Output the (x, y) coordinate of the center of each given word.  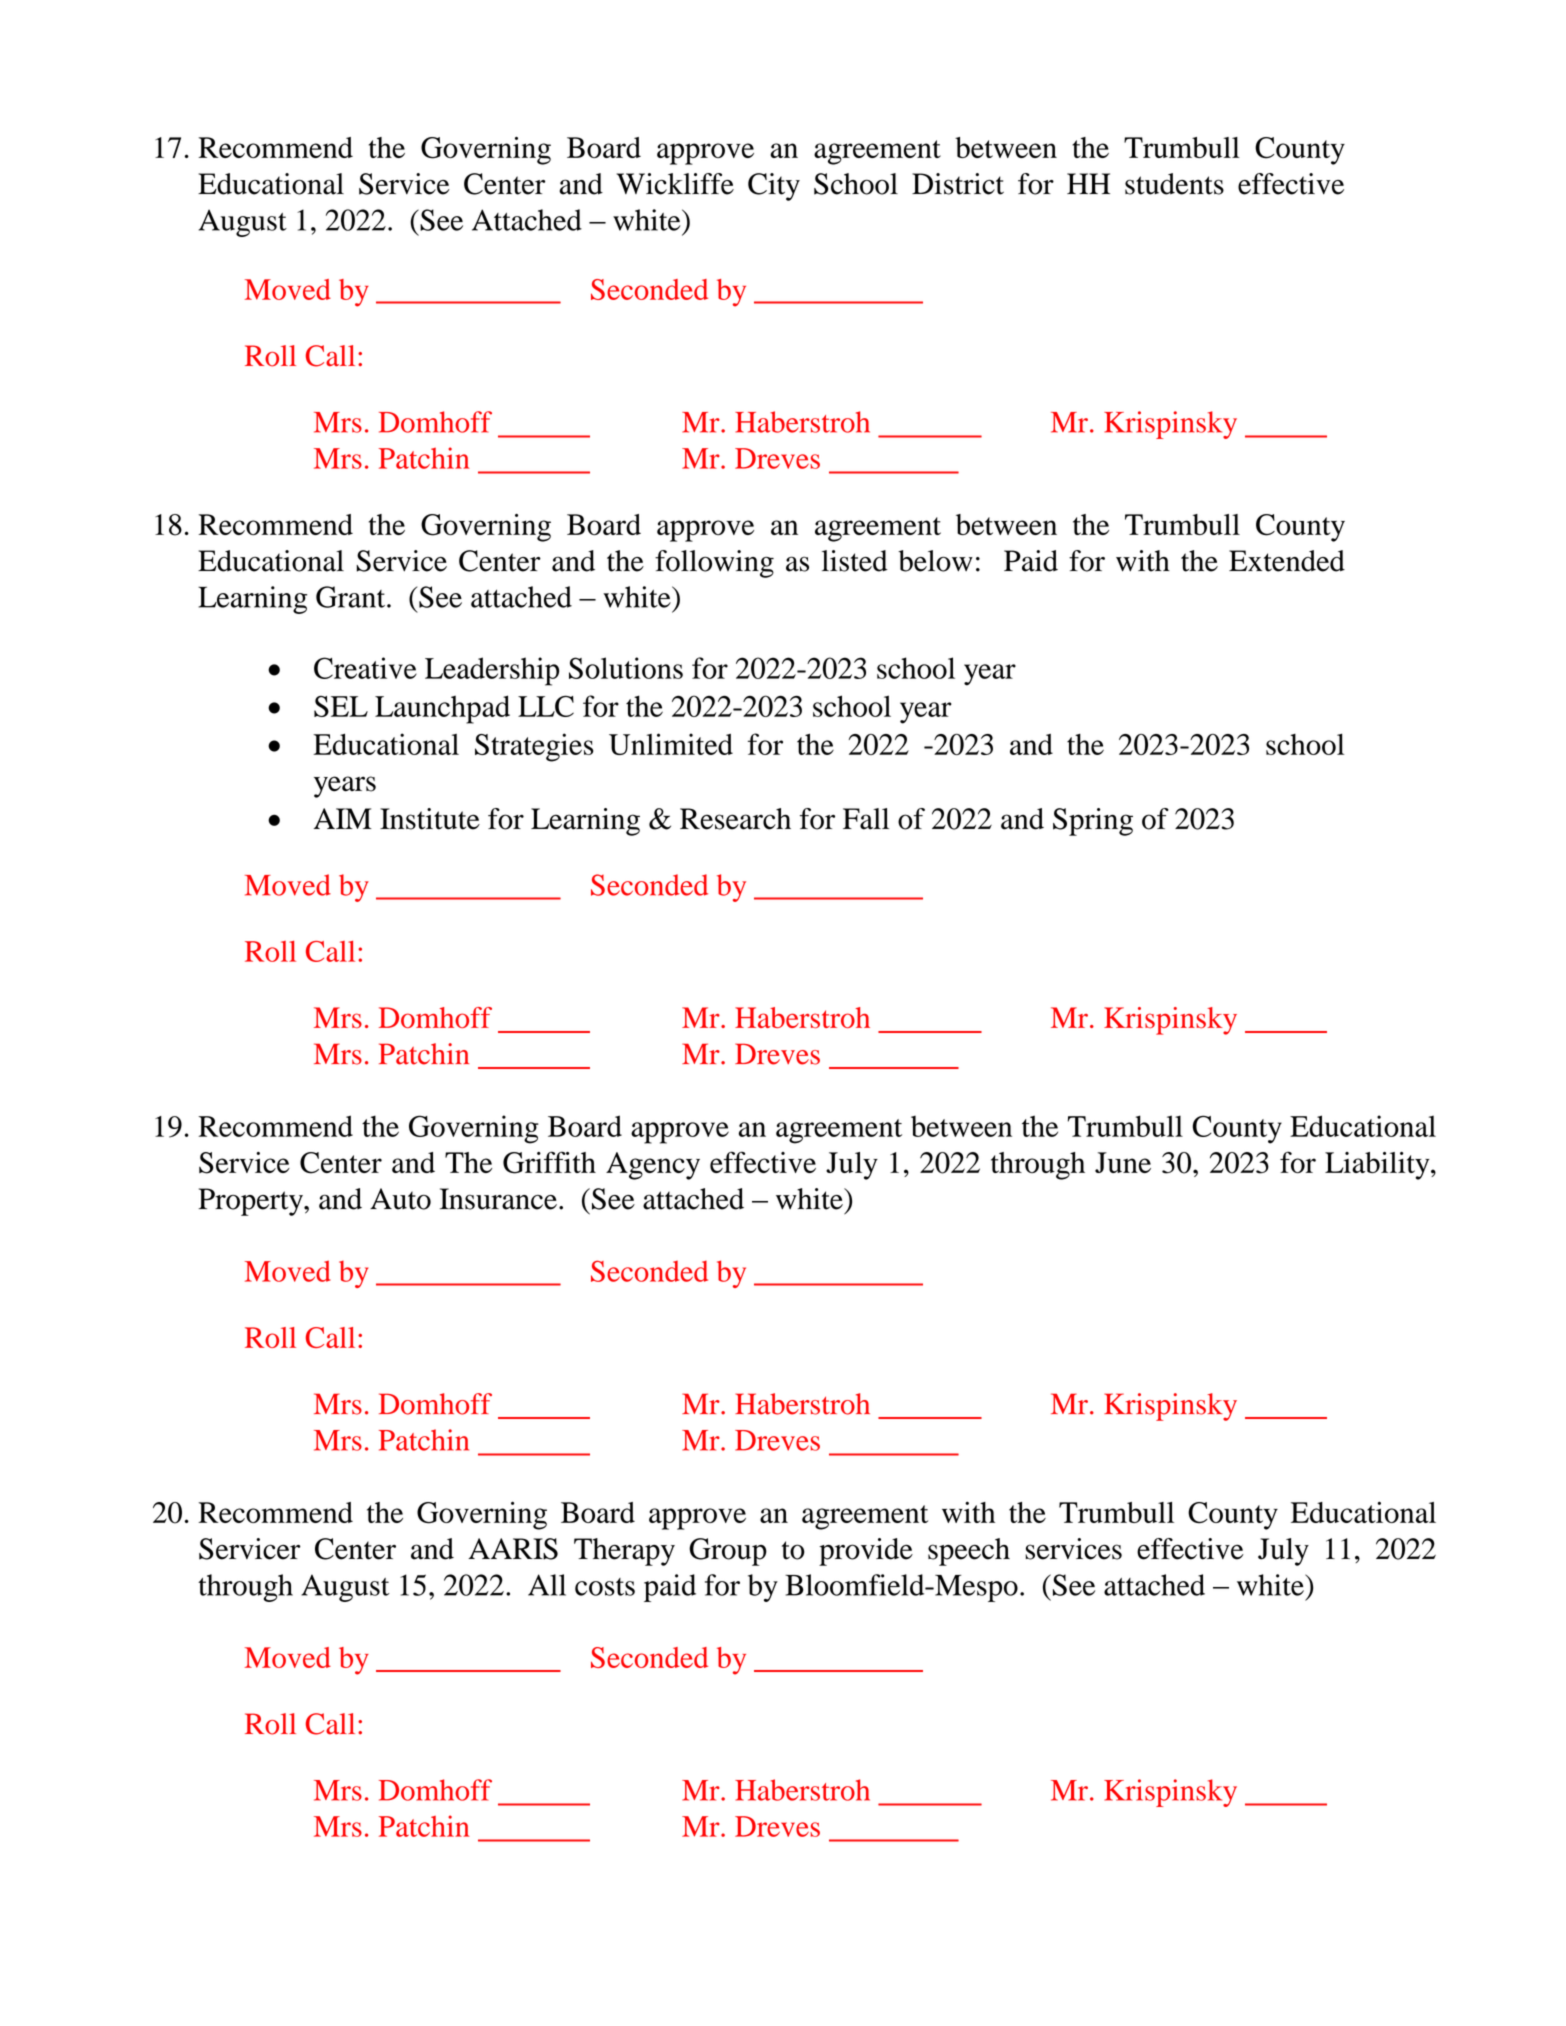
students (1174, 184)
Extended (1287, 561)
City (774, 187)
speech (969, 1552)
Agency (653, 1166)
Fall (866, 819)
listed (855, 561)
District (958, 184)
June (1123, 1162)
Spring (1093, 822)
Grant (352, 597)
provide (866, 1552)
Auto (400, 1199)
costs (605, 1587)
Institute (430, 819)
